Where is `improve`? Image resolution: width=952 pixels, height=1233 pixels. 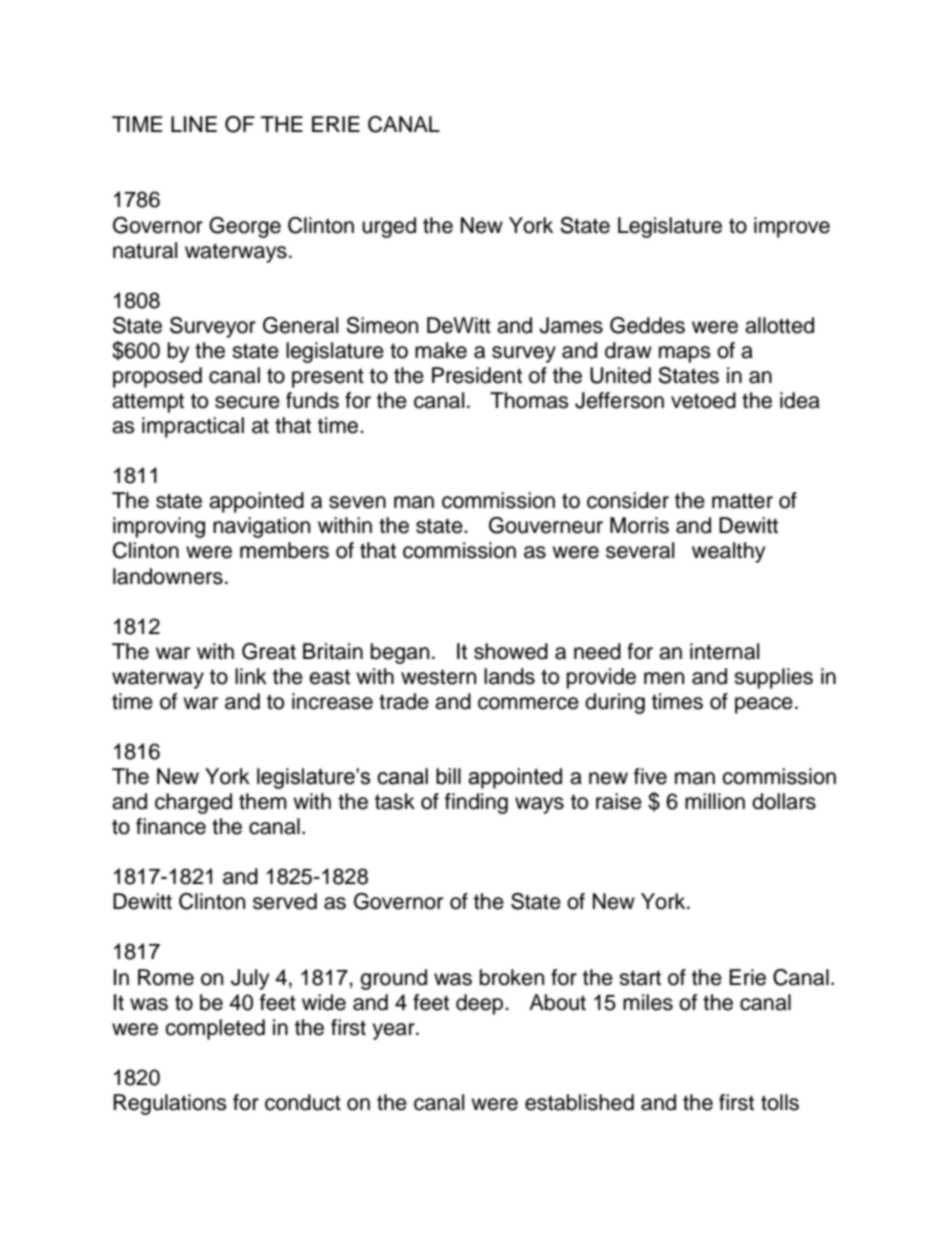 improve is located at coordinates (792, 227).
